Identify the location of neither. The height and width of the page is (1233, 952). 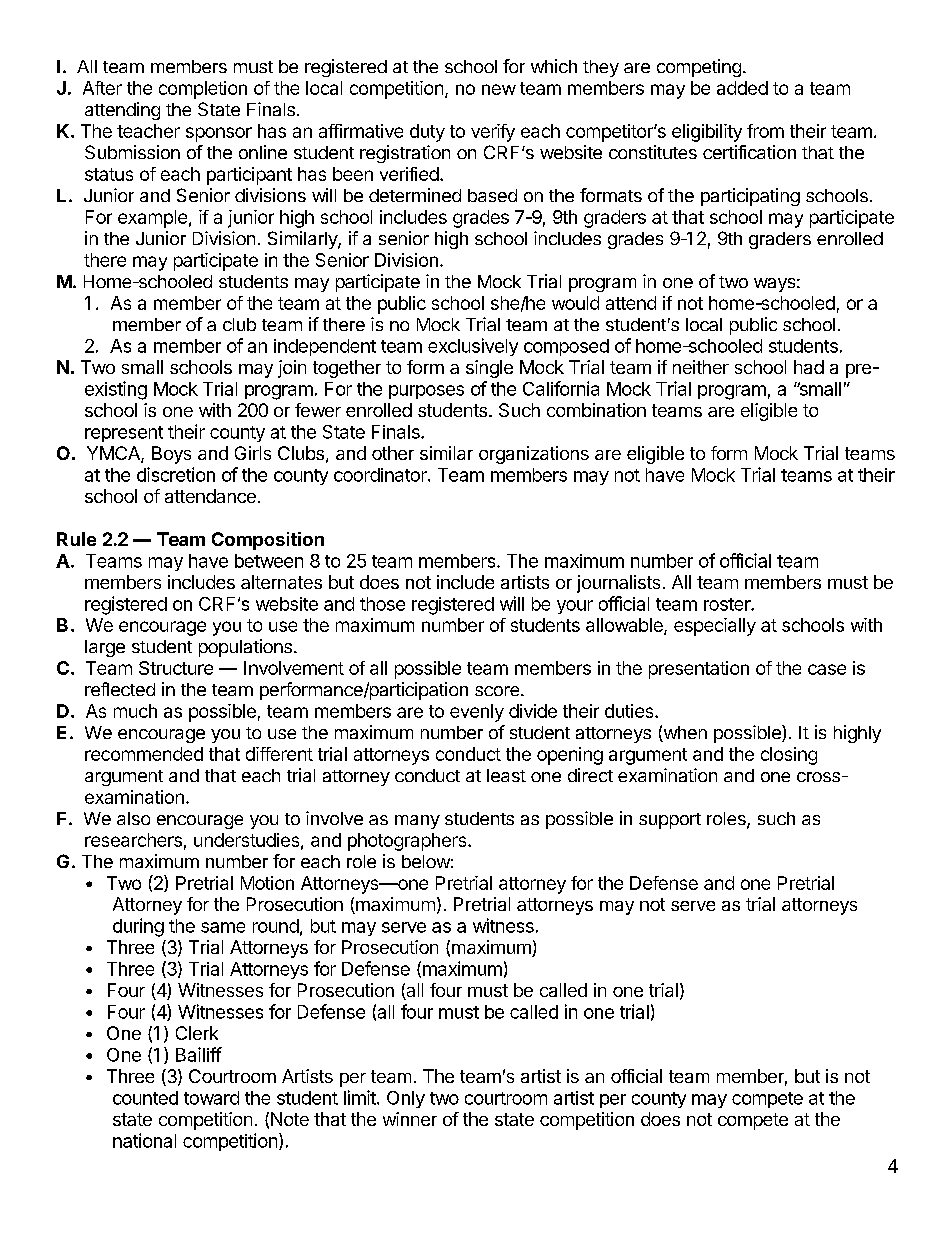
(701, 367).
